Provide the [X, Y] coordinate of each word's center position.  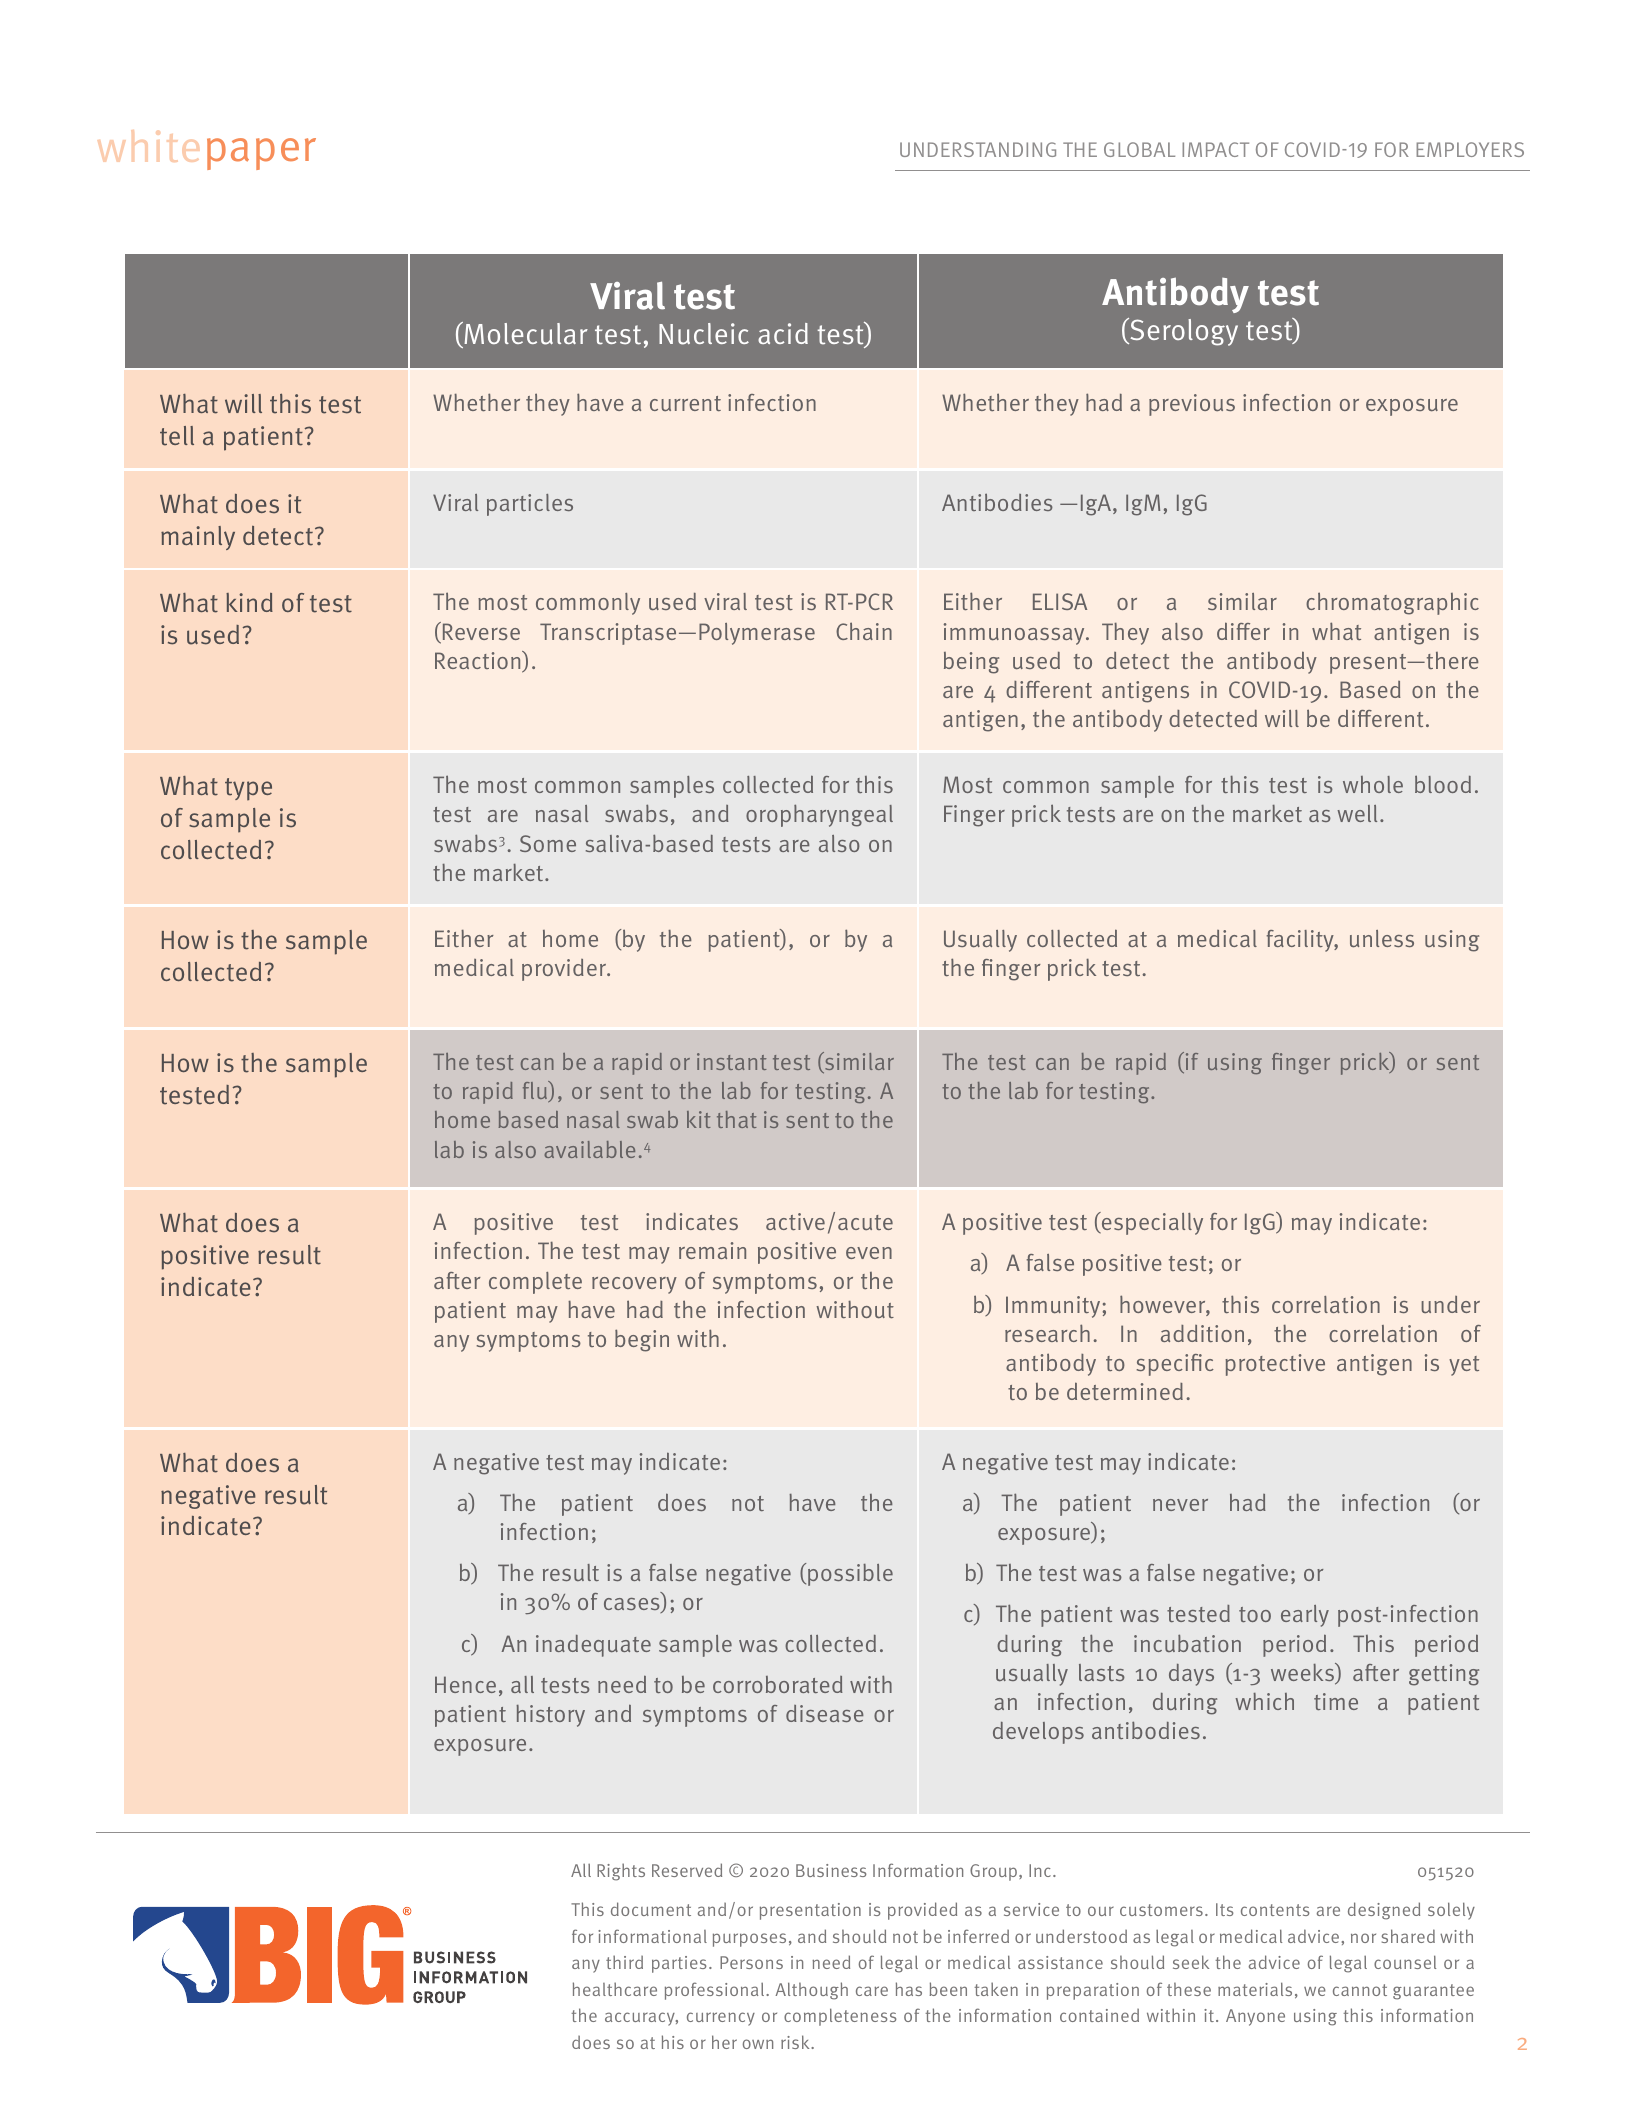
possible [850, 1575]
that [737, 1119]
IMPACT [1215, 149]
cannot [1360, 1990]
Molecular [525, 335]
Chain [864, 631]
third [624, 1962]
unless [1382, 939]
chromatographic [1392, 603]
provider [565, 970]
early [1305, 1616]
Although [811, 1991]
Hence [465, 1684]
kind [249, 602]
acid [783, 333]
